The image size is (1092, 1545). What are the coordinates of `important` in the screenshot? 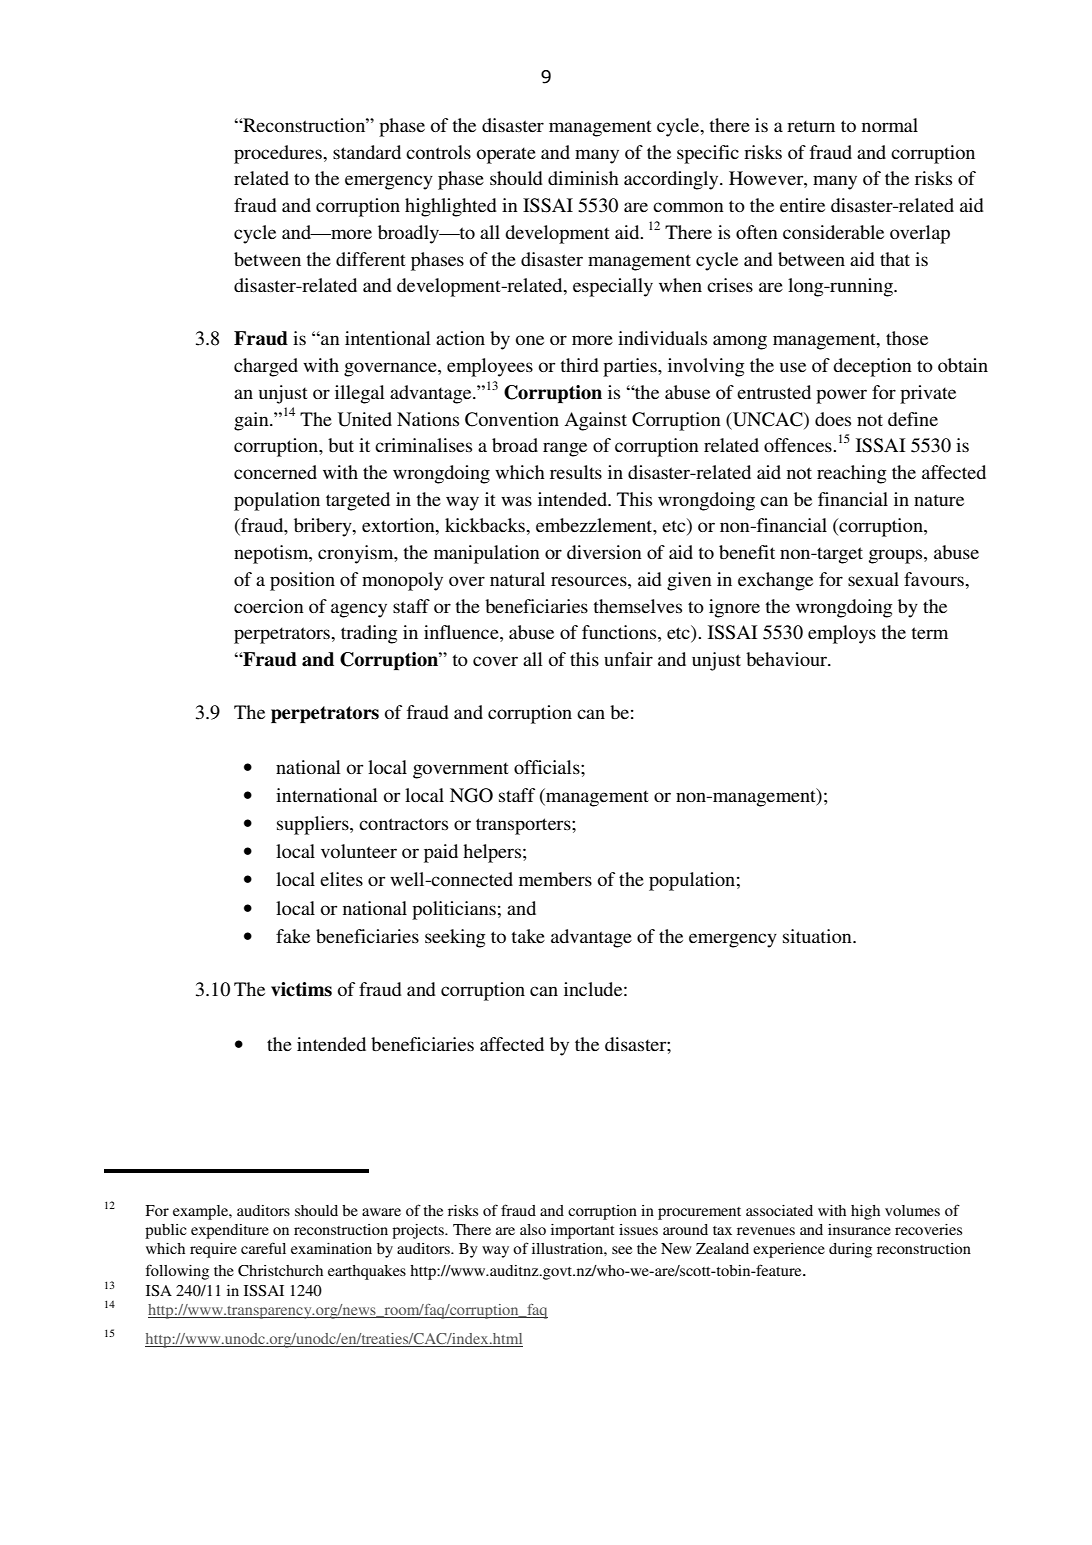 It's located at (583, 1231).
